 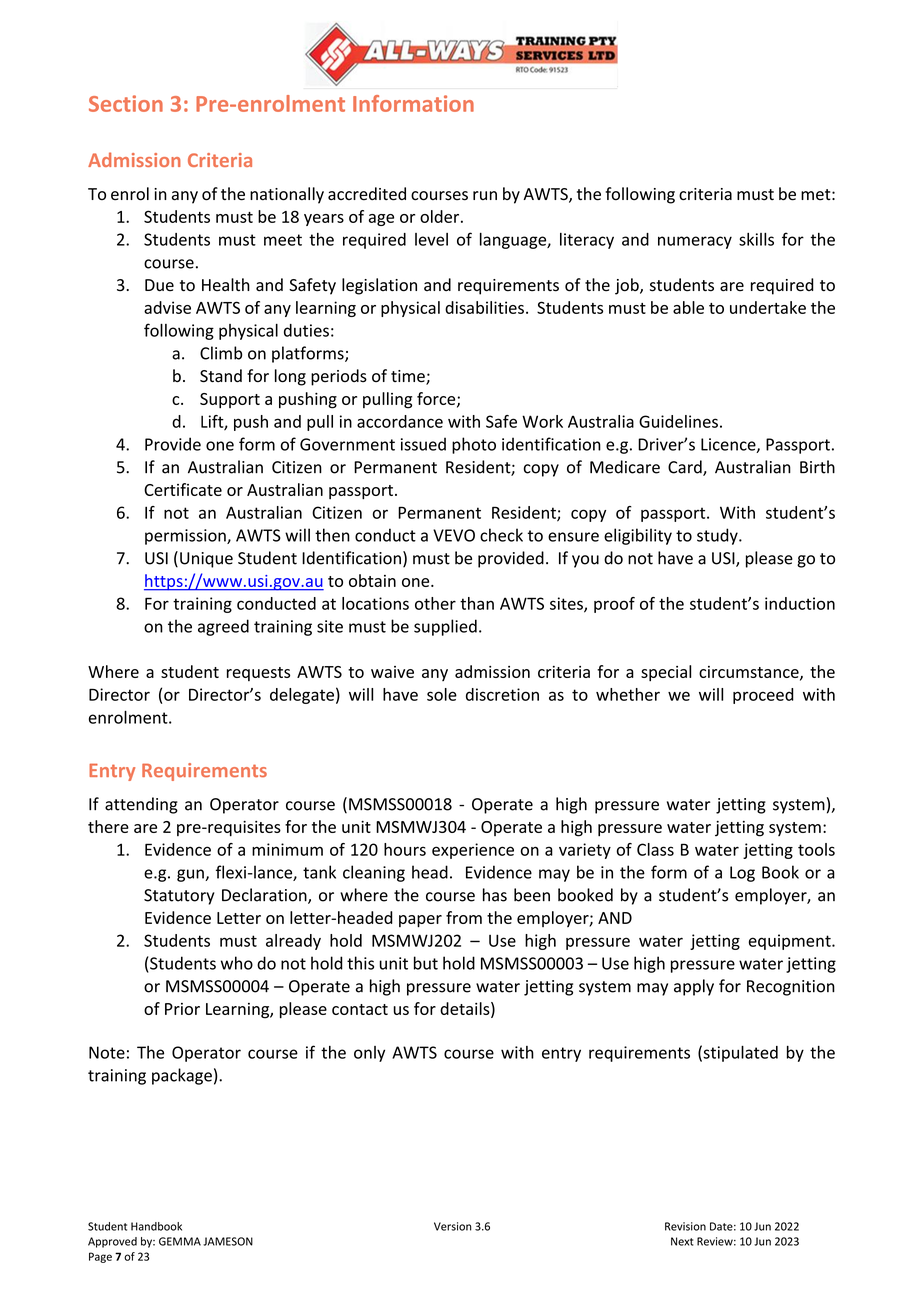 What do you see at coordinates (485, 195) in the page?
I see `run` at bounding box center [485, 195].
